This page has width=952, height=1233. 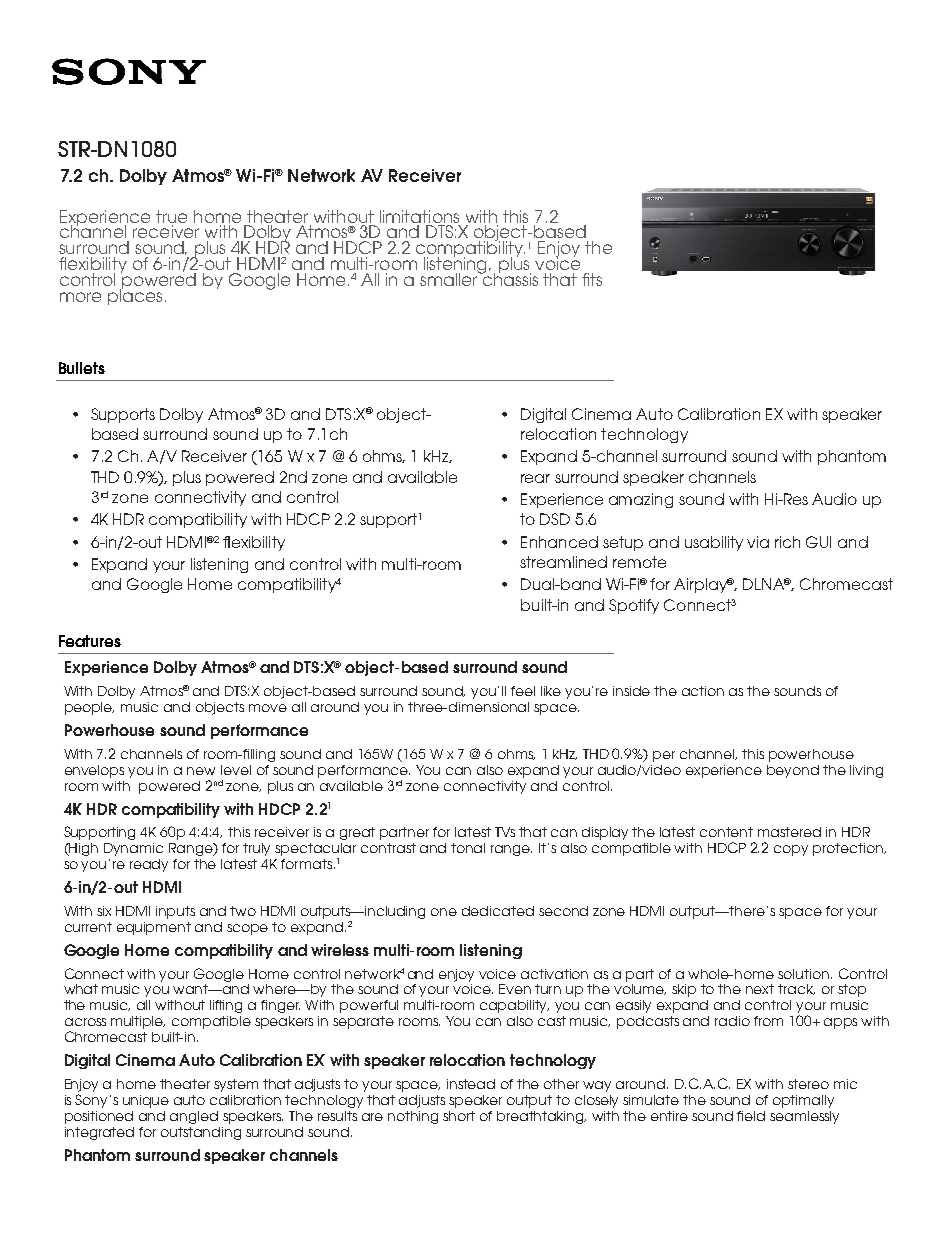 What do you see at coordinates (194, 1117) in the page?
I see `angled` at bounding box center [194, 1117].
